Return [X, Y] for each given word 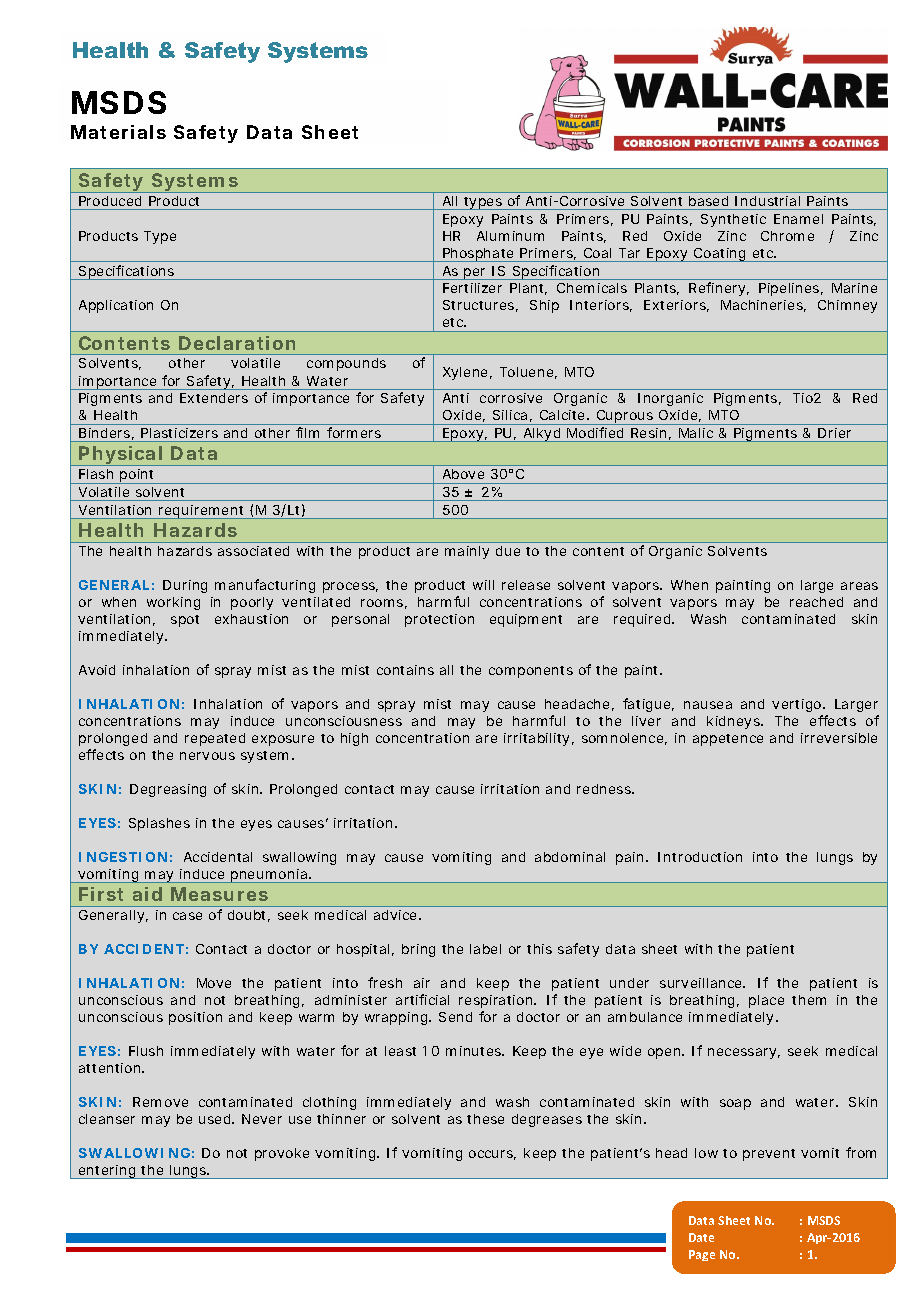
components [531, 672]
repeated [215, 739]
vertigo [798, 705]
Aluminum [510, 236]
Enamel [798, 219]
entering [107, 1172]
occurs [492, 1155]
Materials [118, 132]
